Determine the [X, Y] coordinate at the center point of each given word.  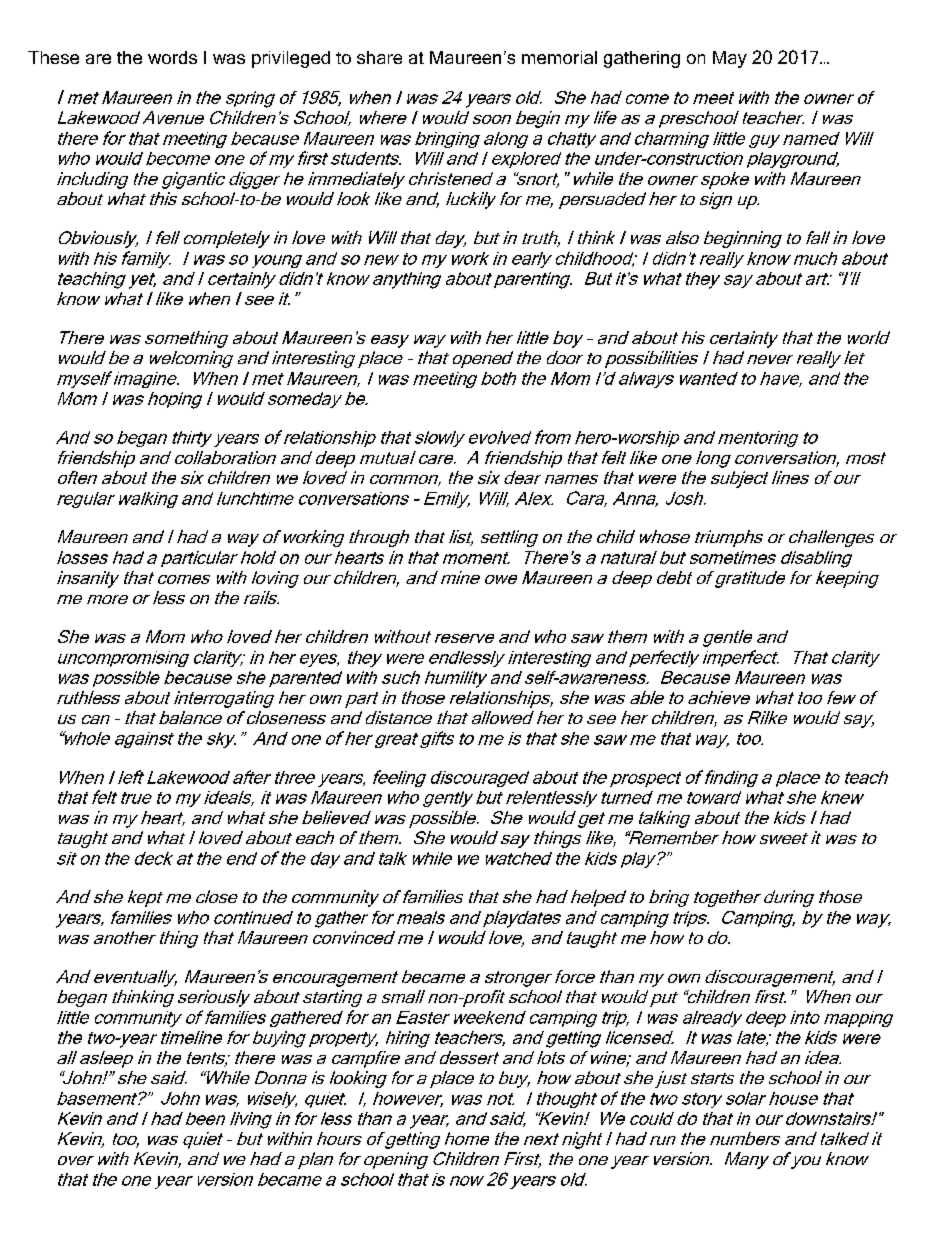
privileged [291, 59]
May [730, 59]
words [172, 57]
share [379, 57]
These [53, 57]
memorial [559, 57]
